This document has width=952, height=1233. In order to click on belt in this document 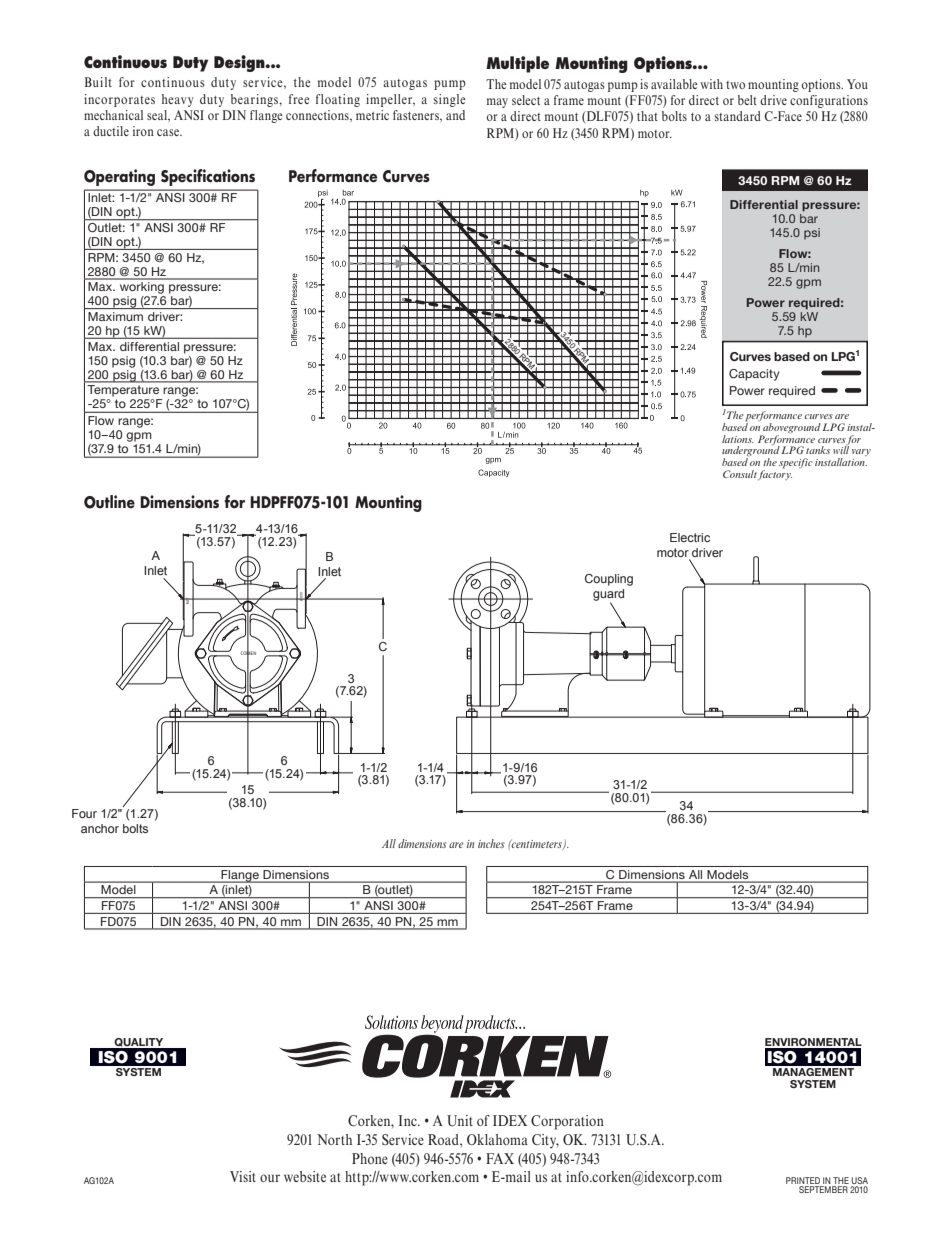, I will do `click(747, 100)`.
